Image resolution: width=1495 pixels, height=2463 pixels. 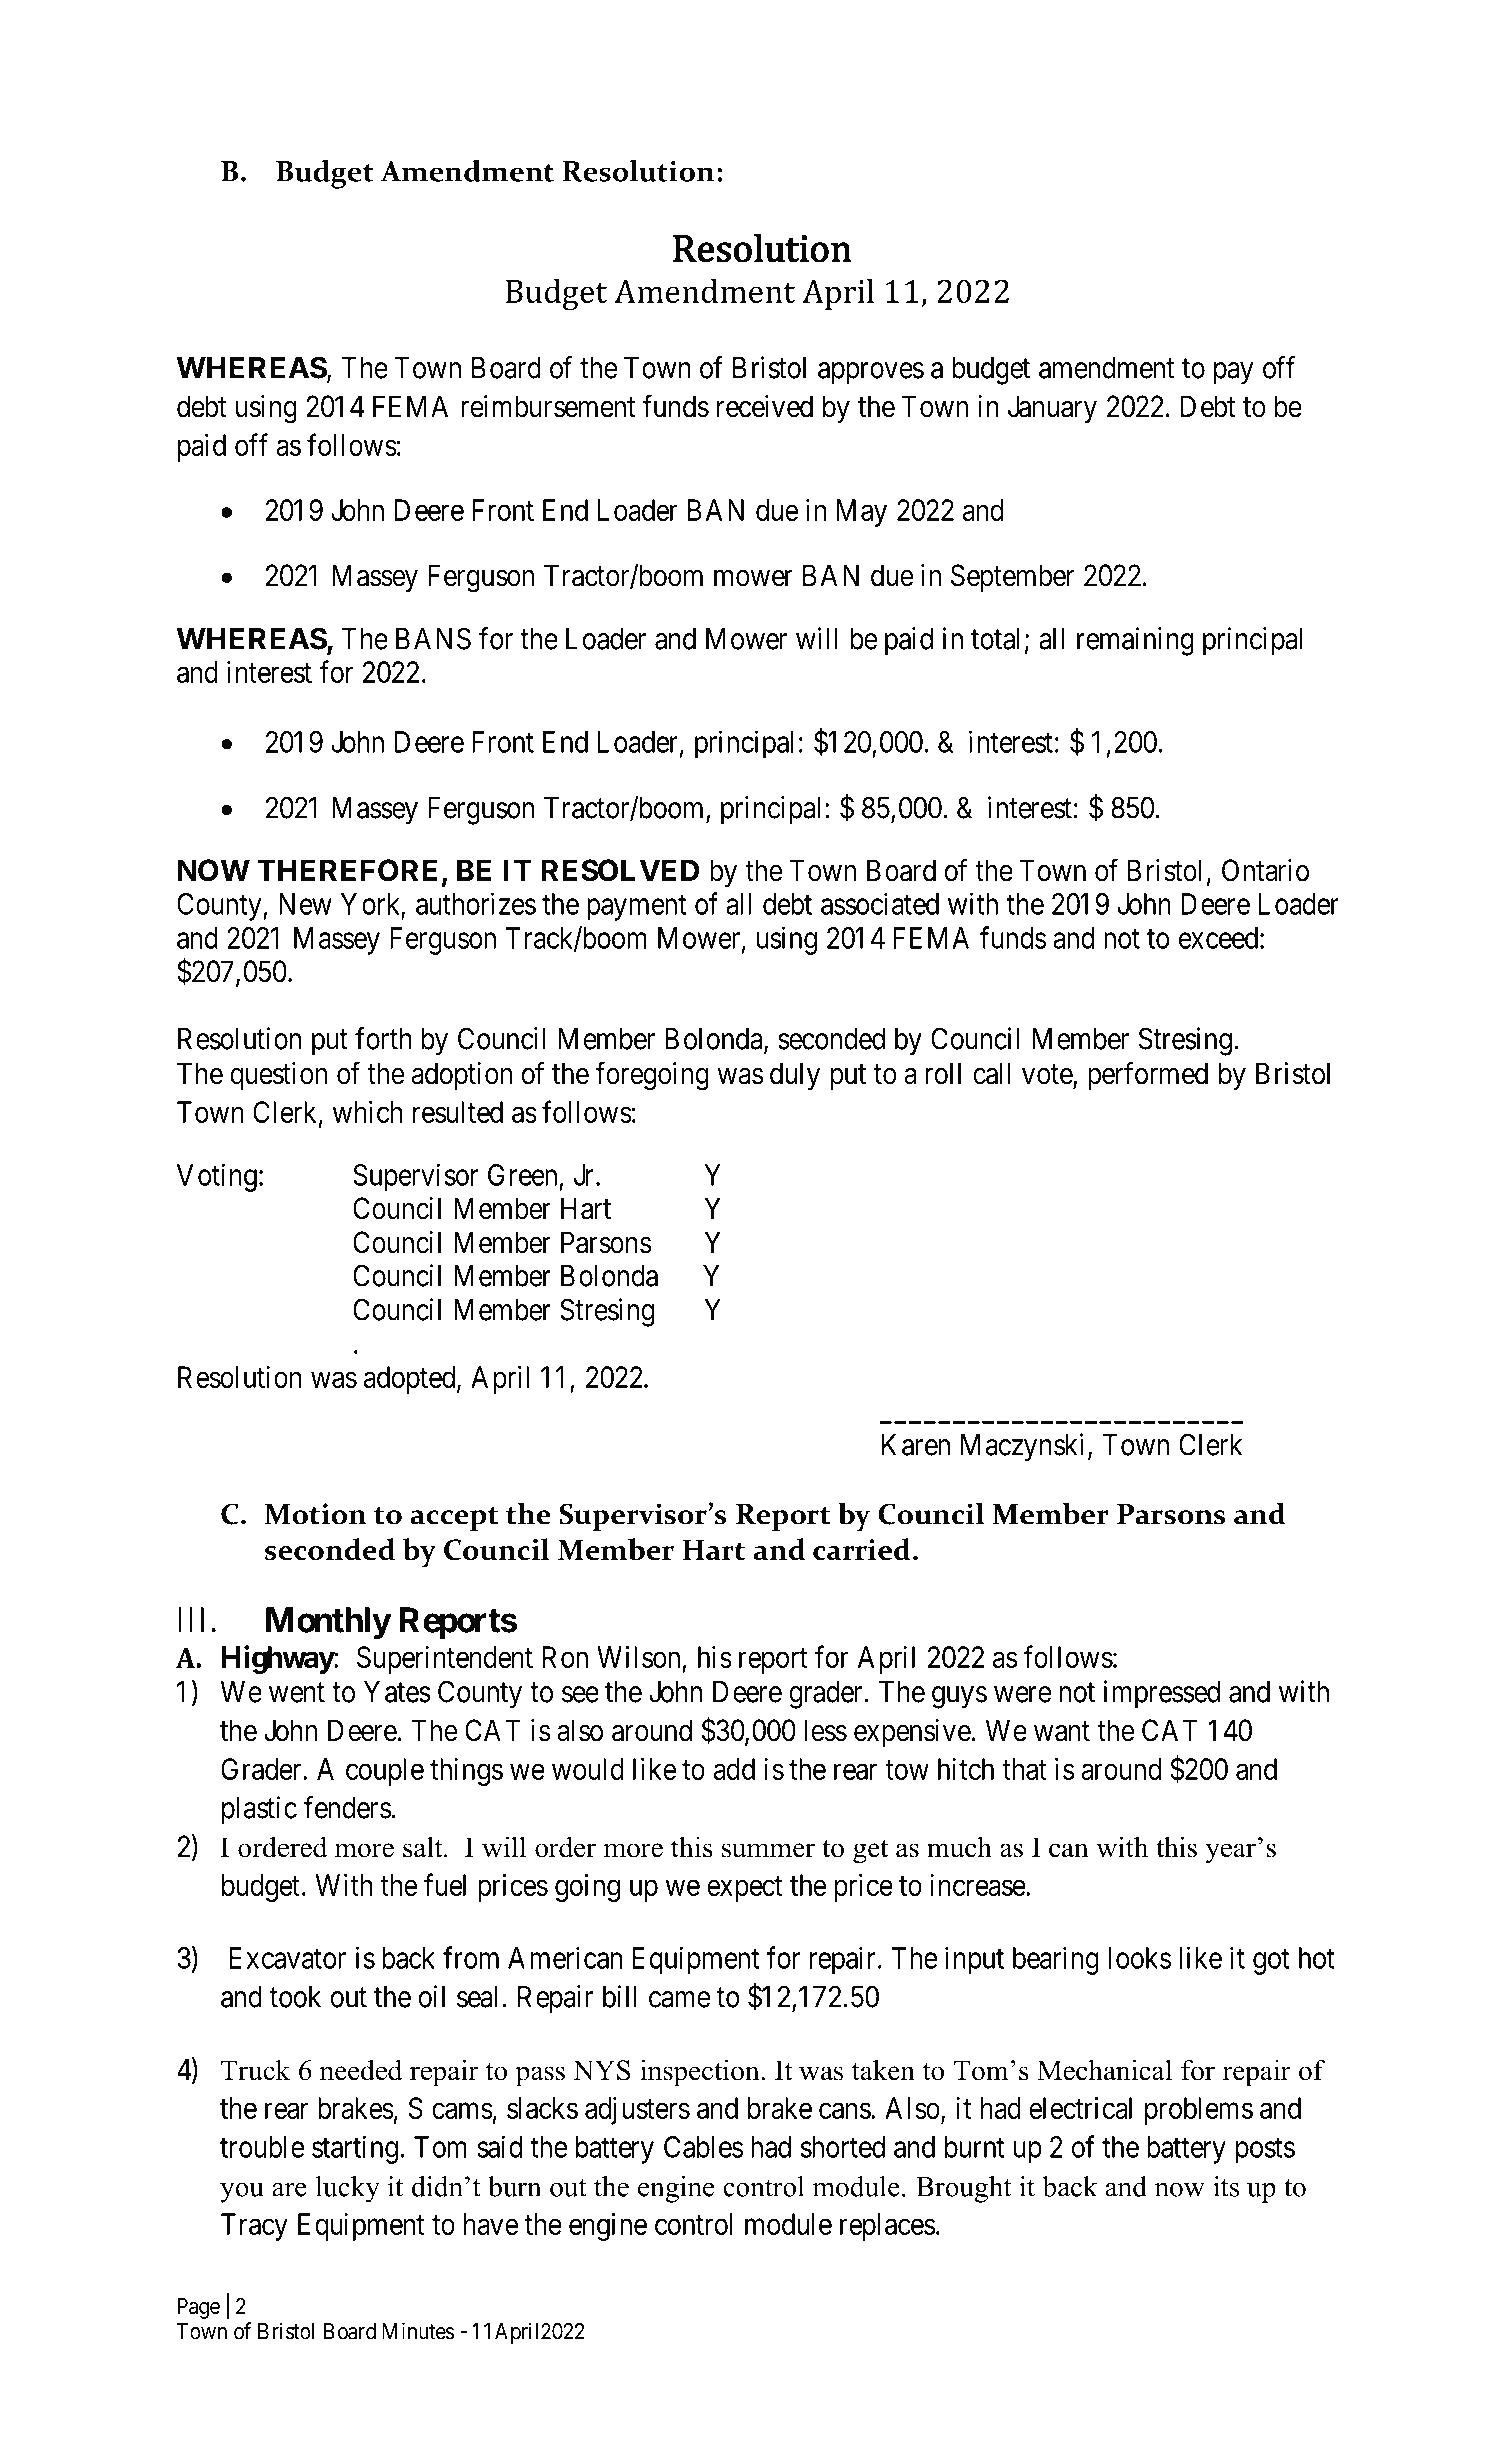 I want to click on went, so click(x=297, y=1693).
